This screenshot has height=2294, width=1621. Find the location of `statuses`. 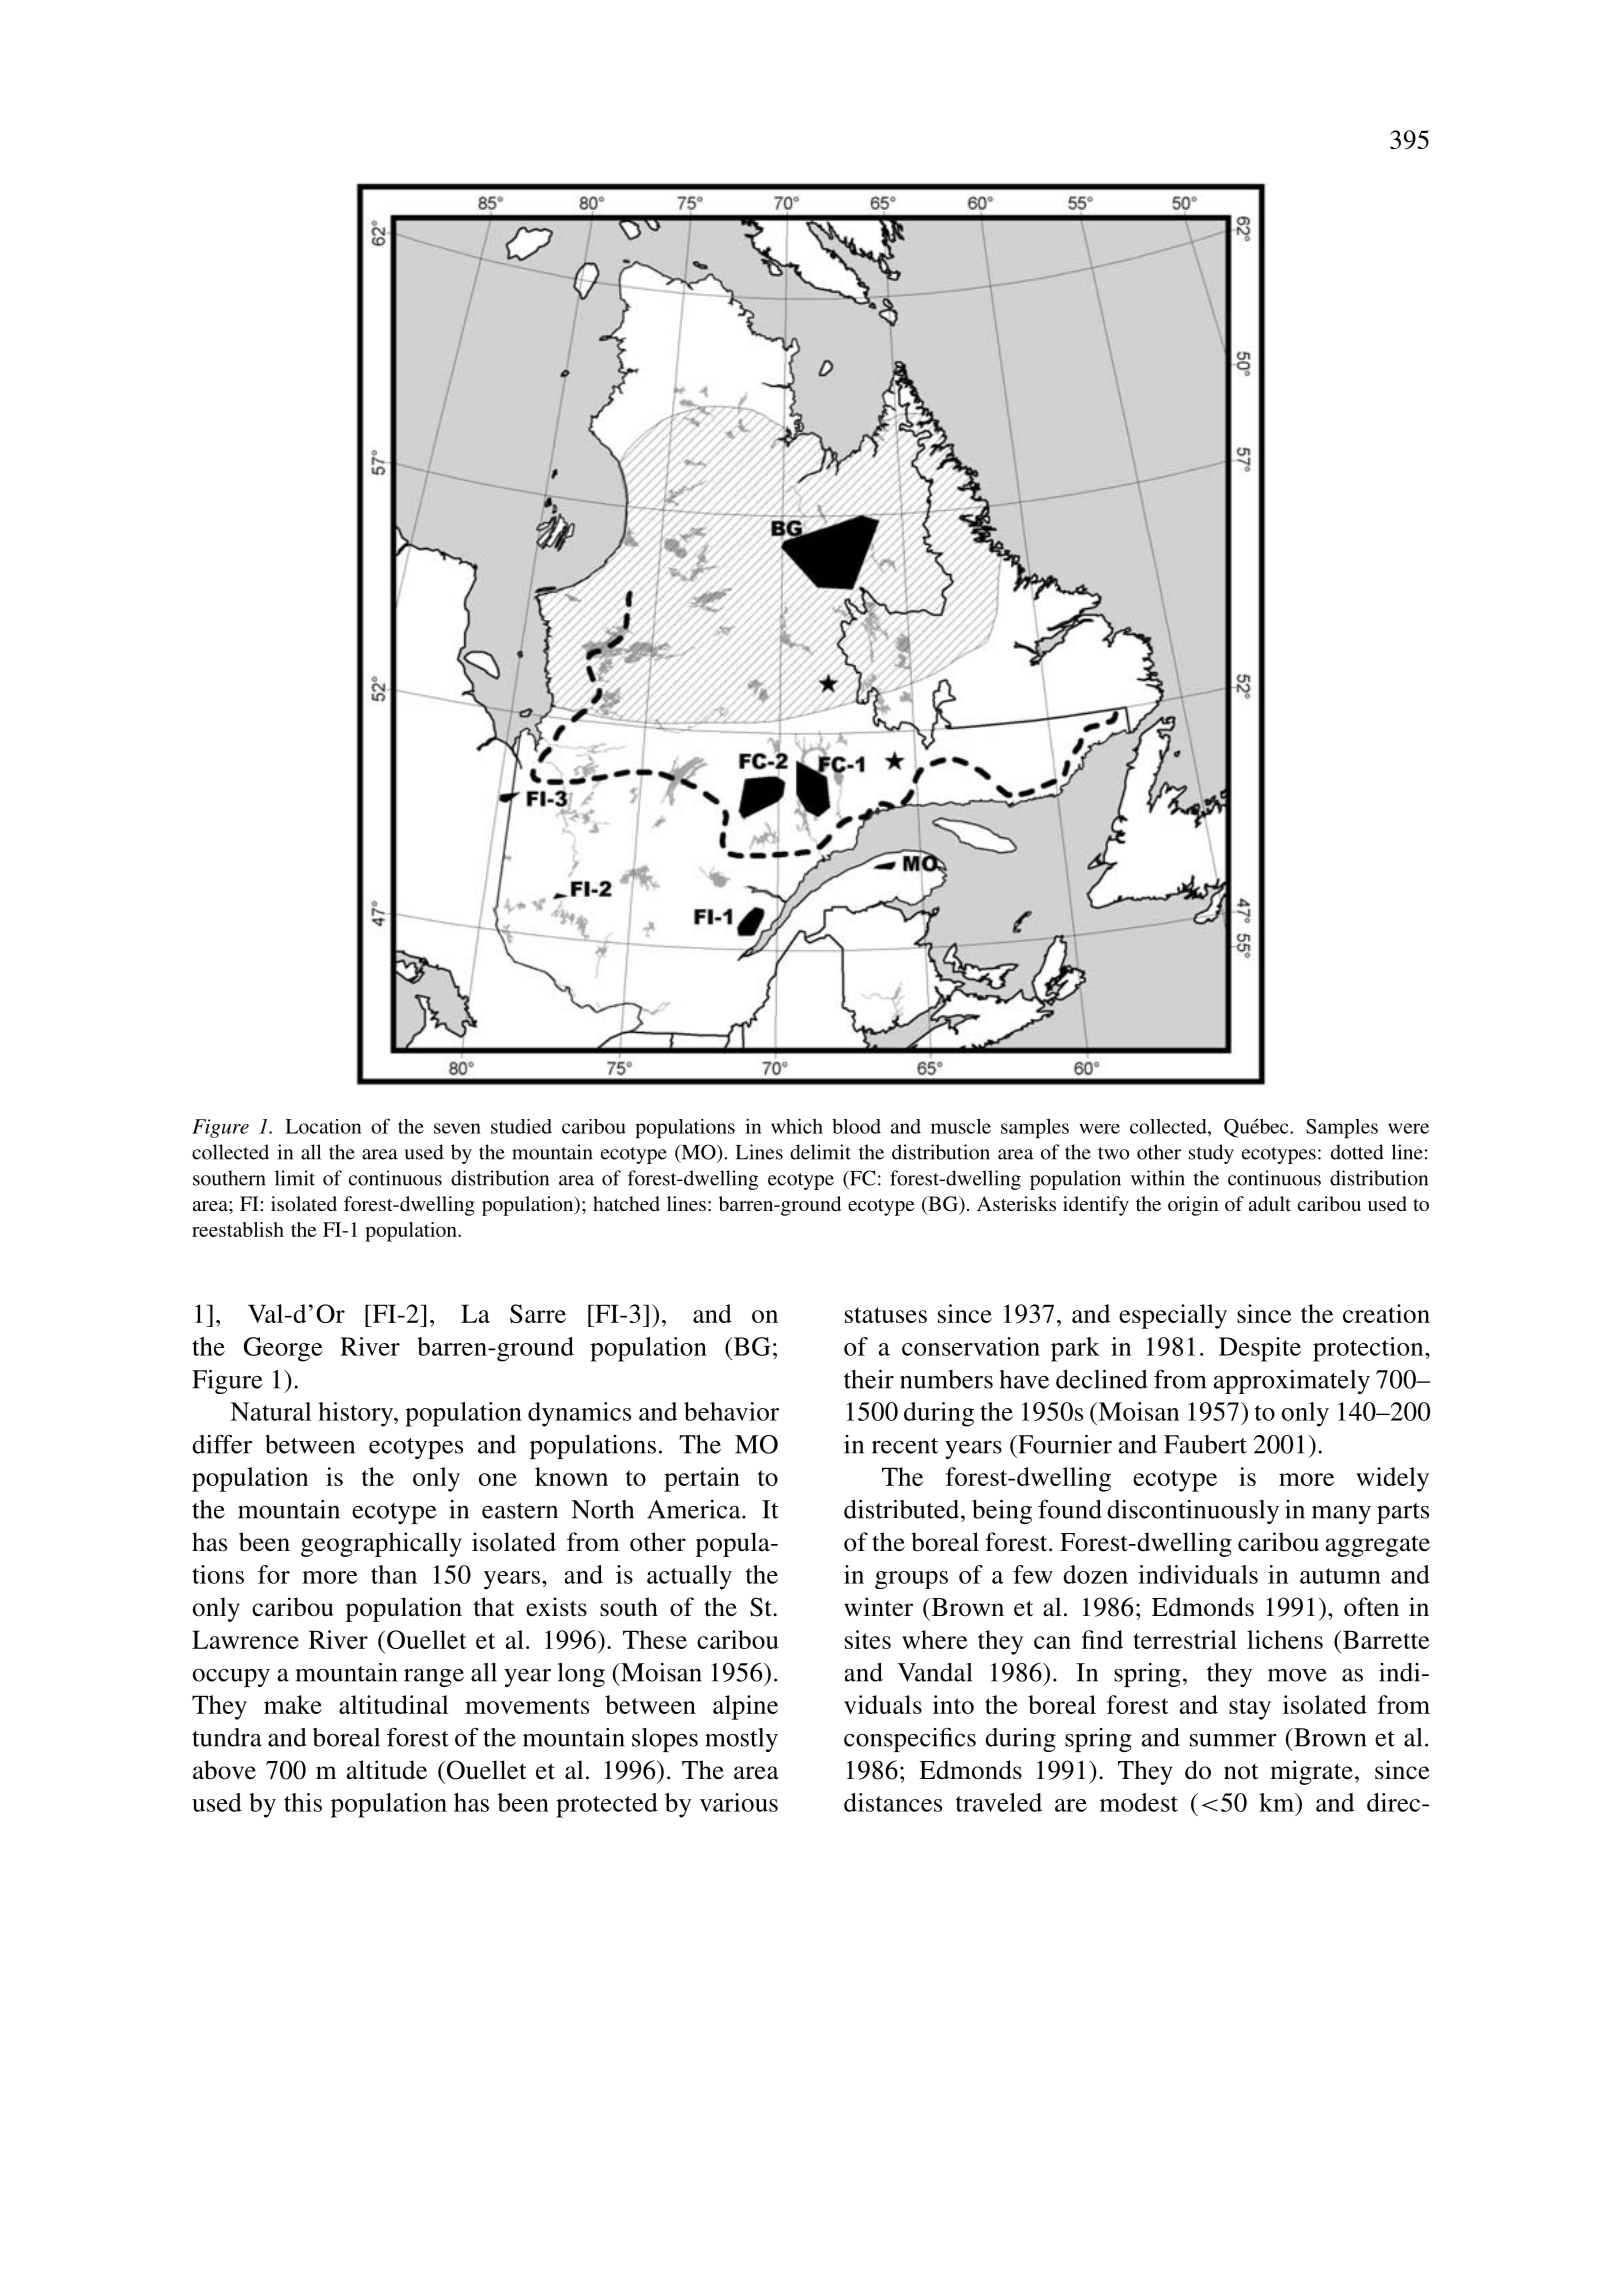

statuses is located at coordinates (886, 1315).
